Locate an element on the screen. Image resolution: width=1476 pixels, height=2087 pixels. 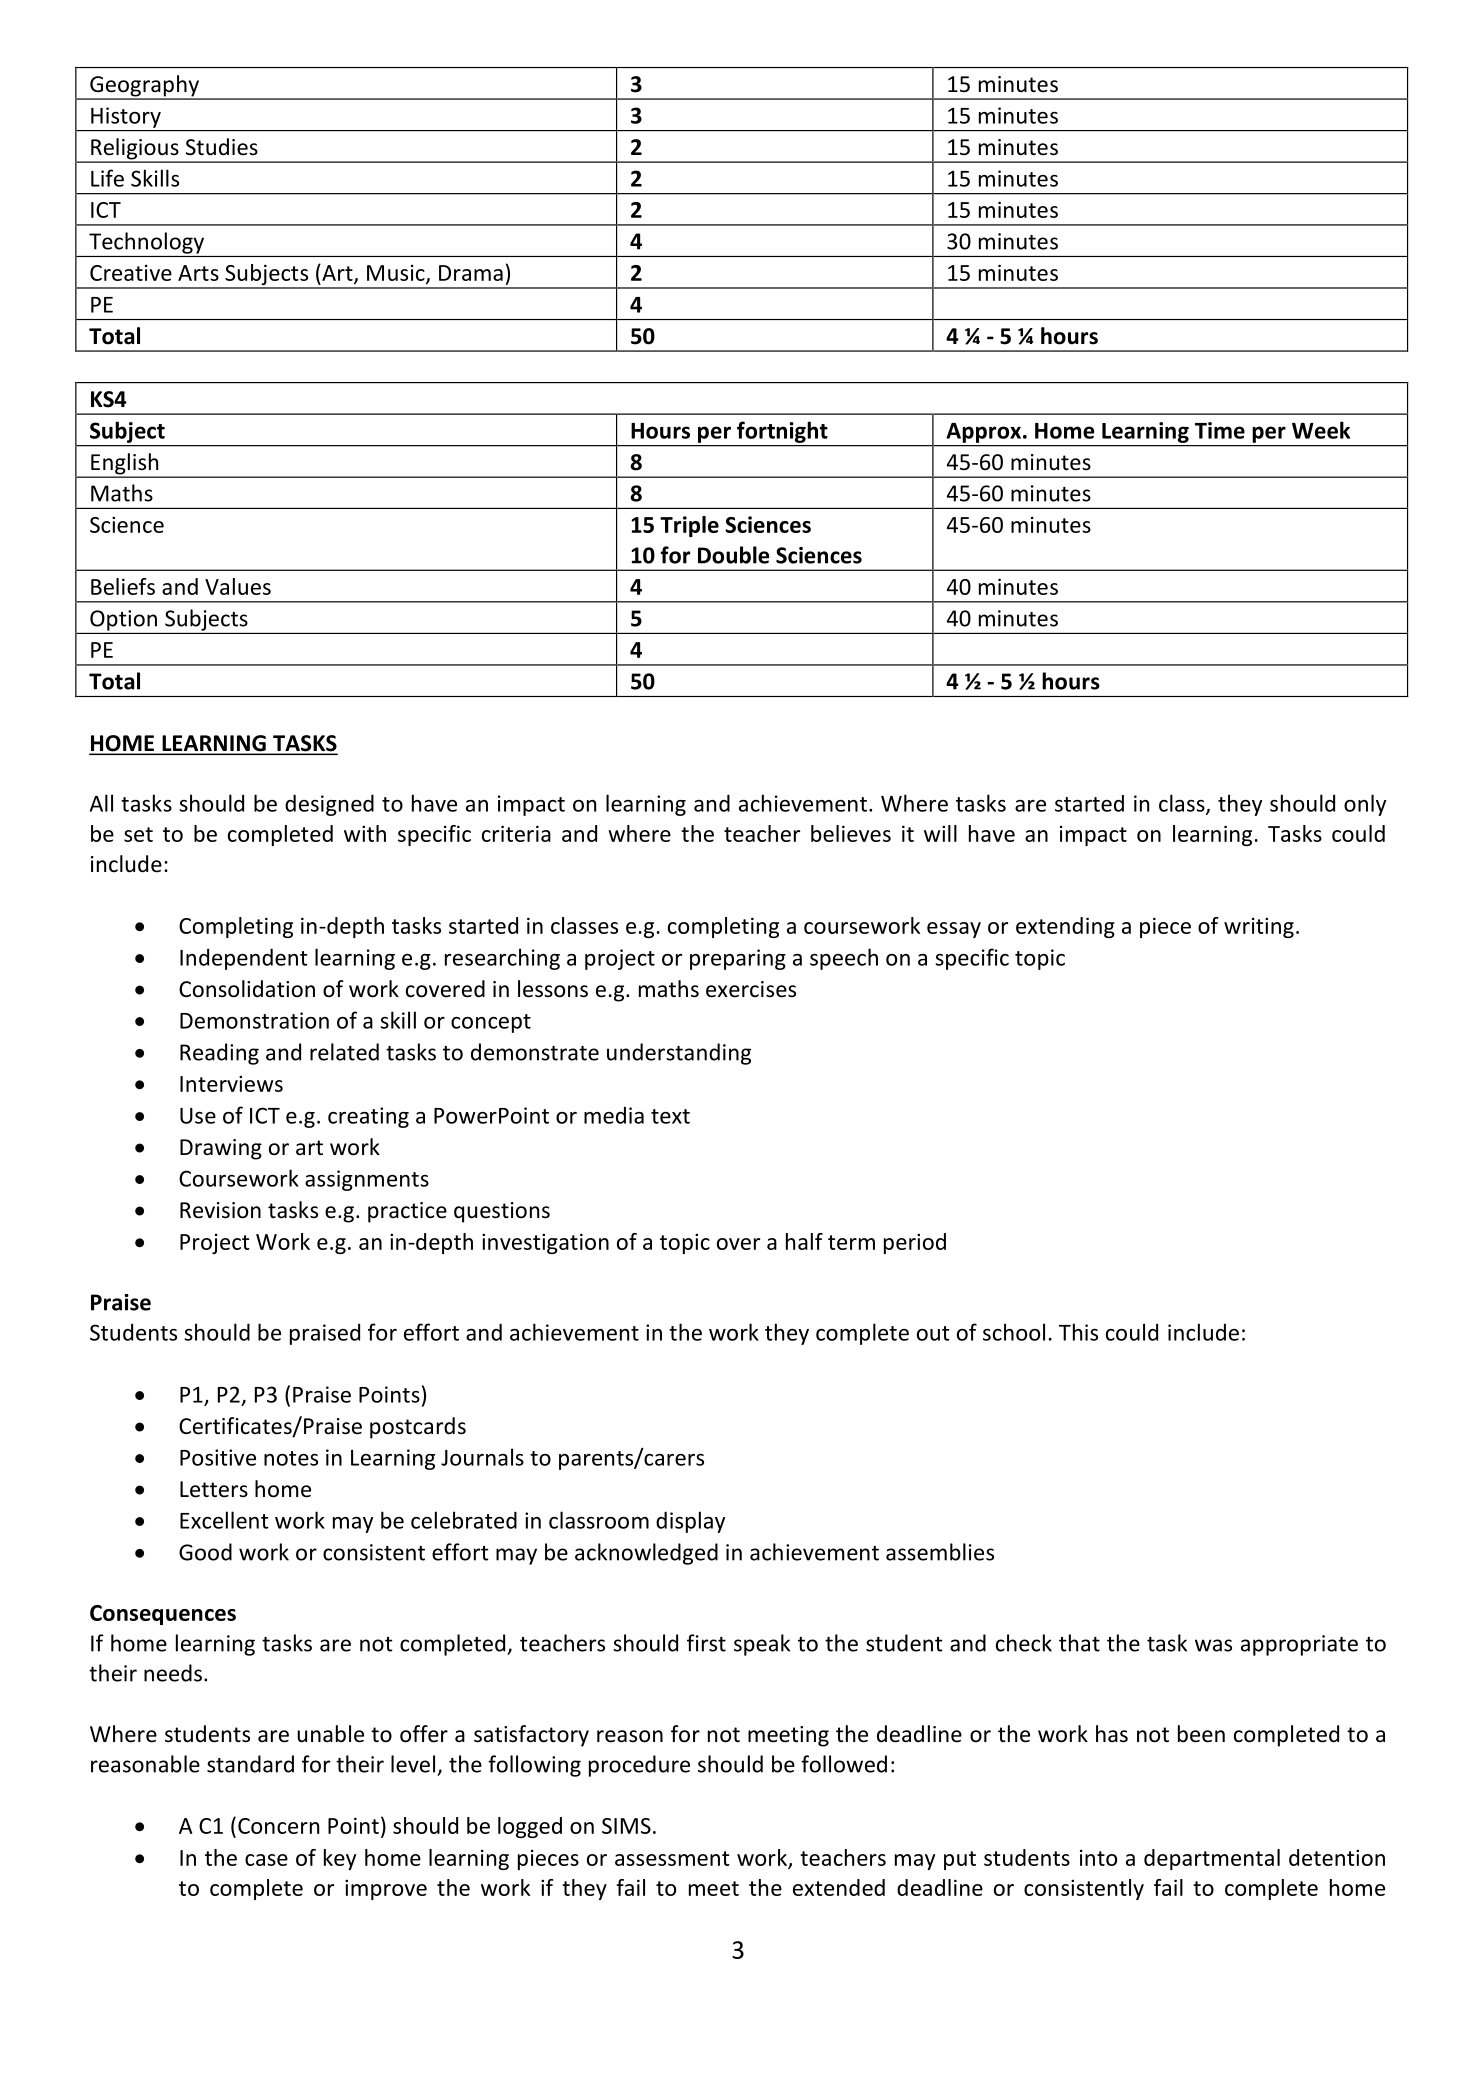
Consolidation is located at coordinates (247, 989).
